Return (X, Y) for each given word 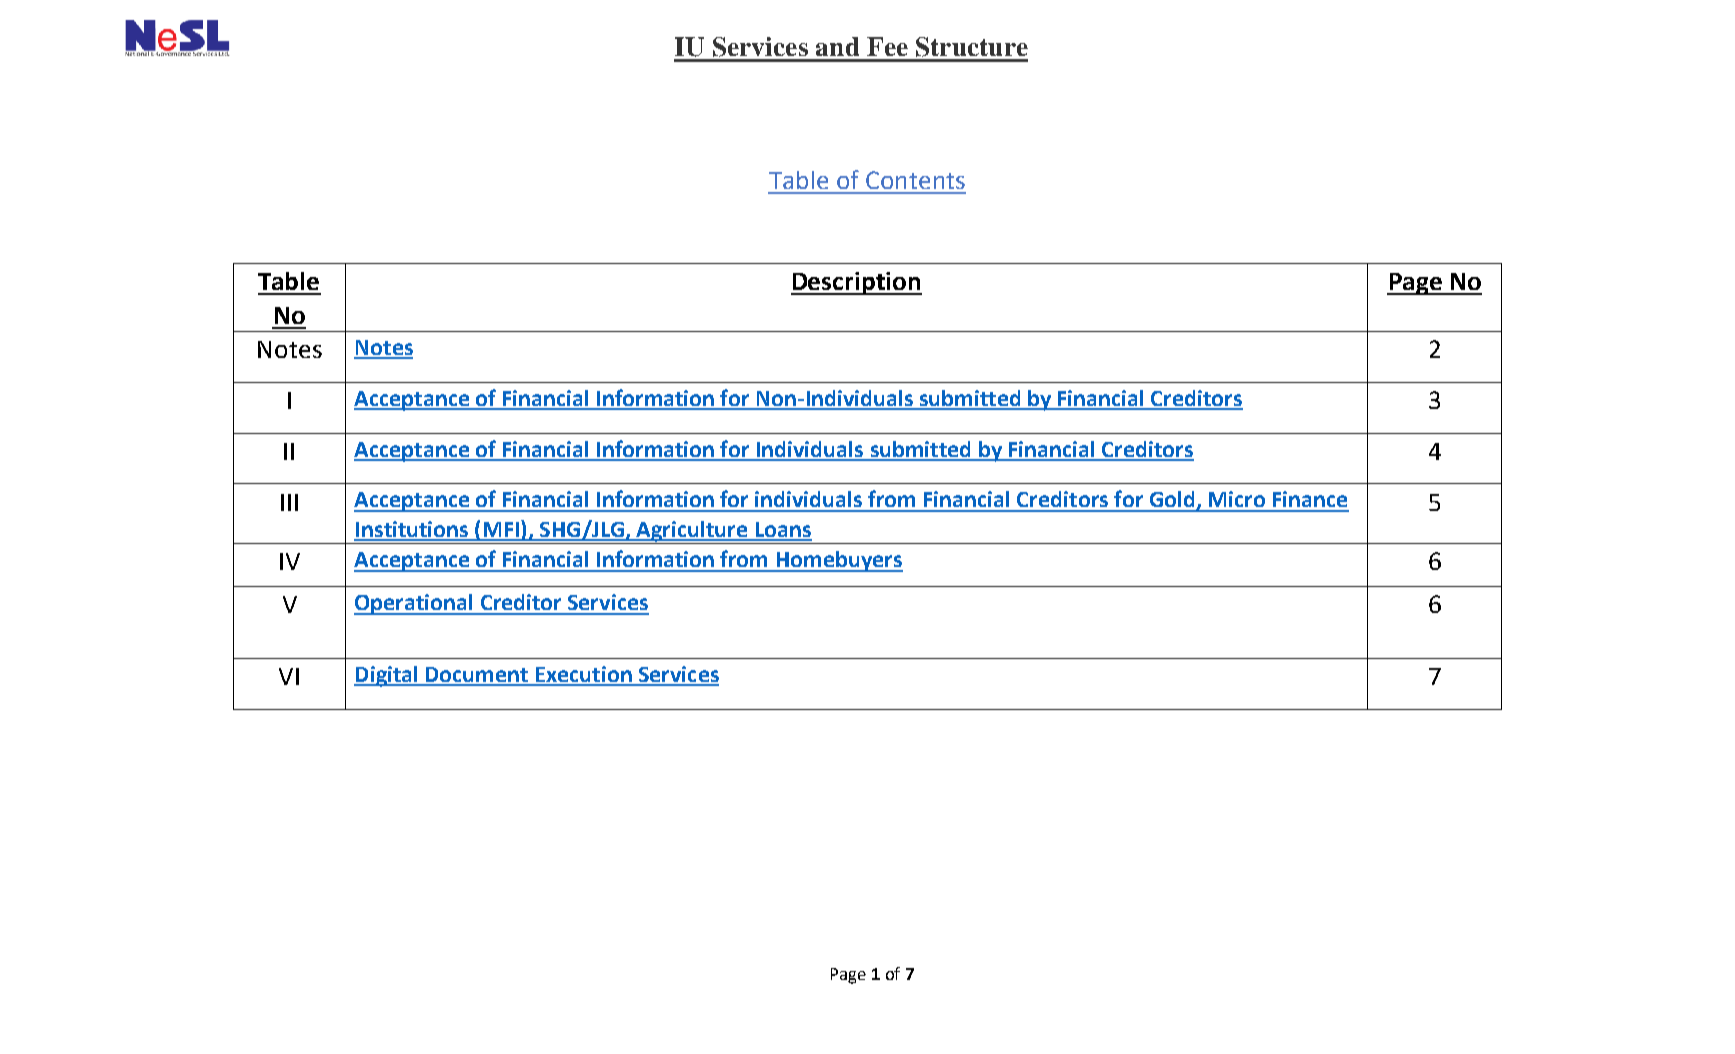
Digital (387, 676)
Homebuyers (838, 561)
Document (477, 676)
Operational (414, 604)
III (289, 502)
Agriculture (692, 532)
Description (856, 283)
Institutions (412, 530)
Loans (782, 531)
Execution (584, 675)
